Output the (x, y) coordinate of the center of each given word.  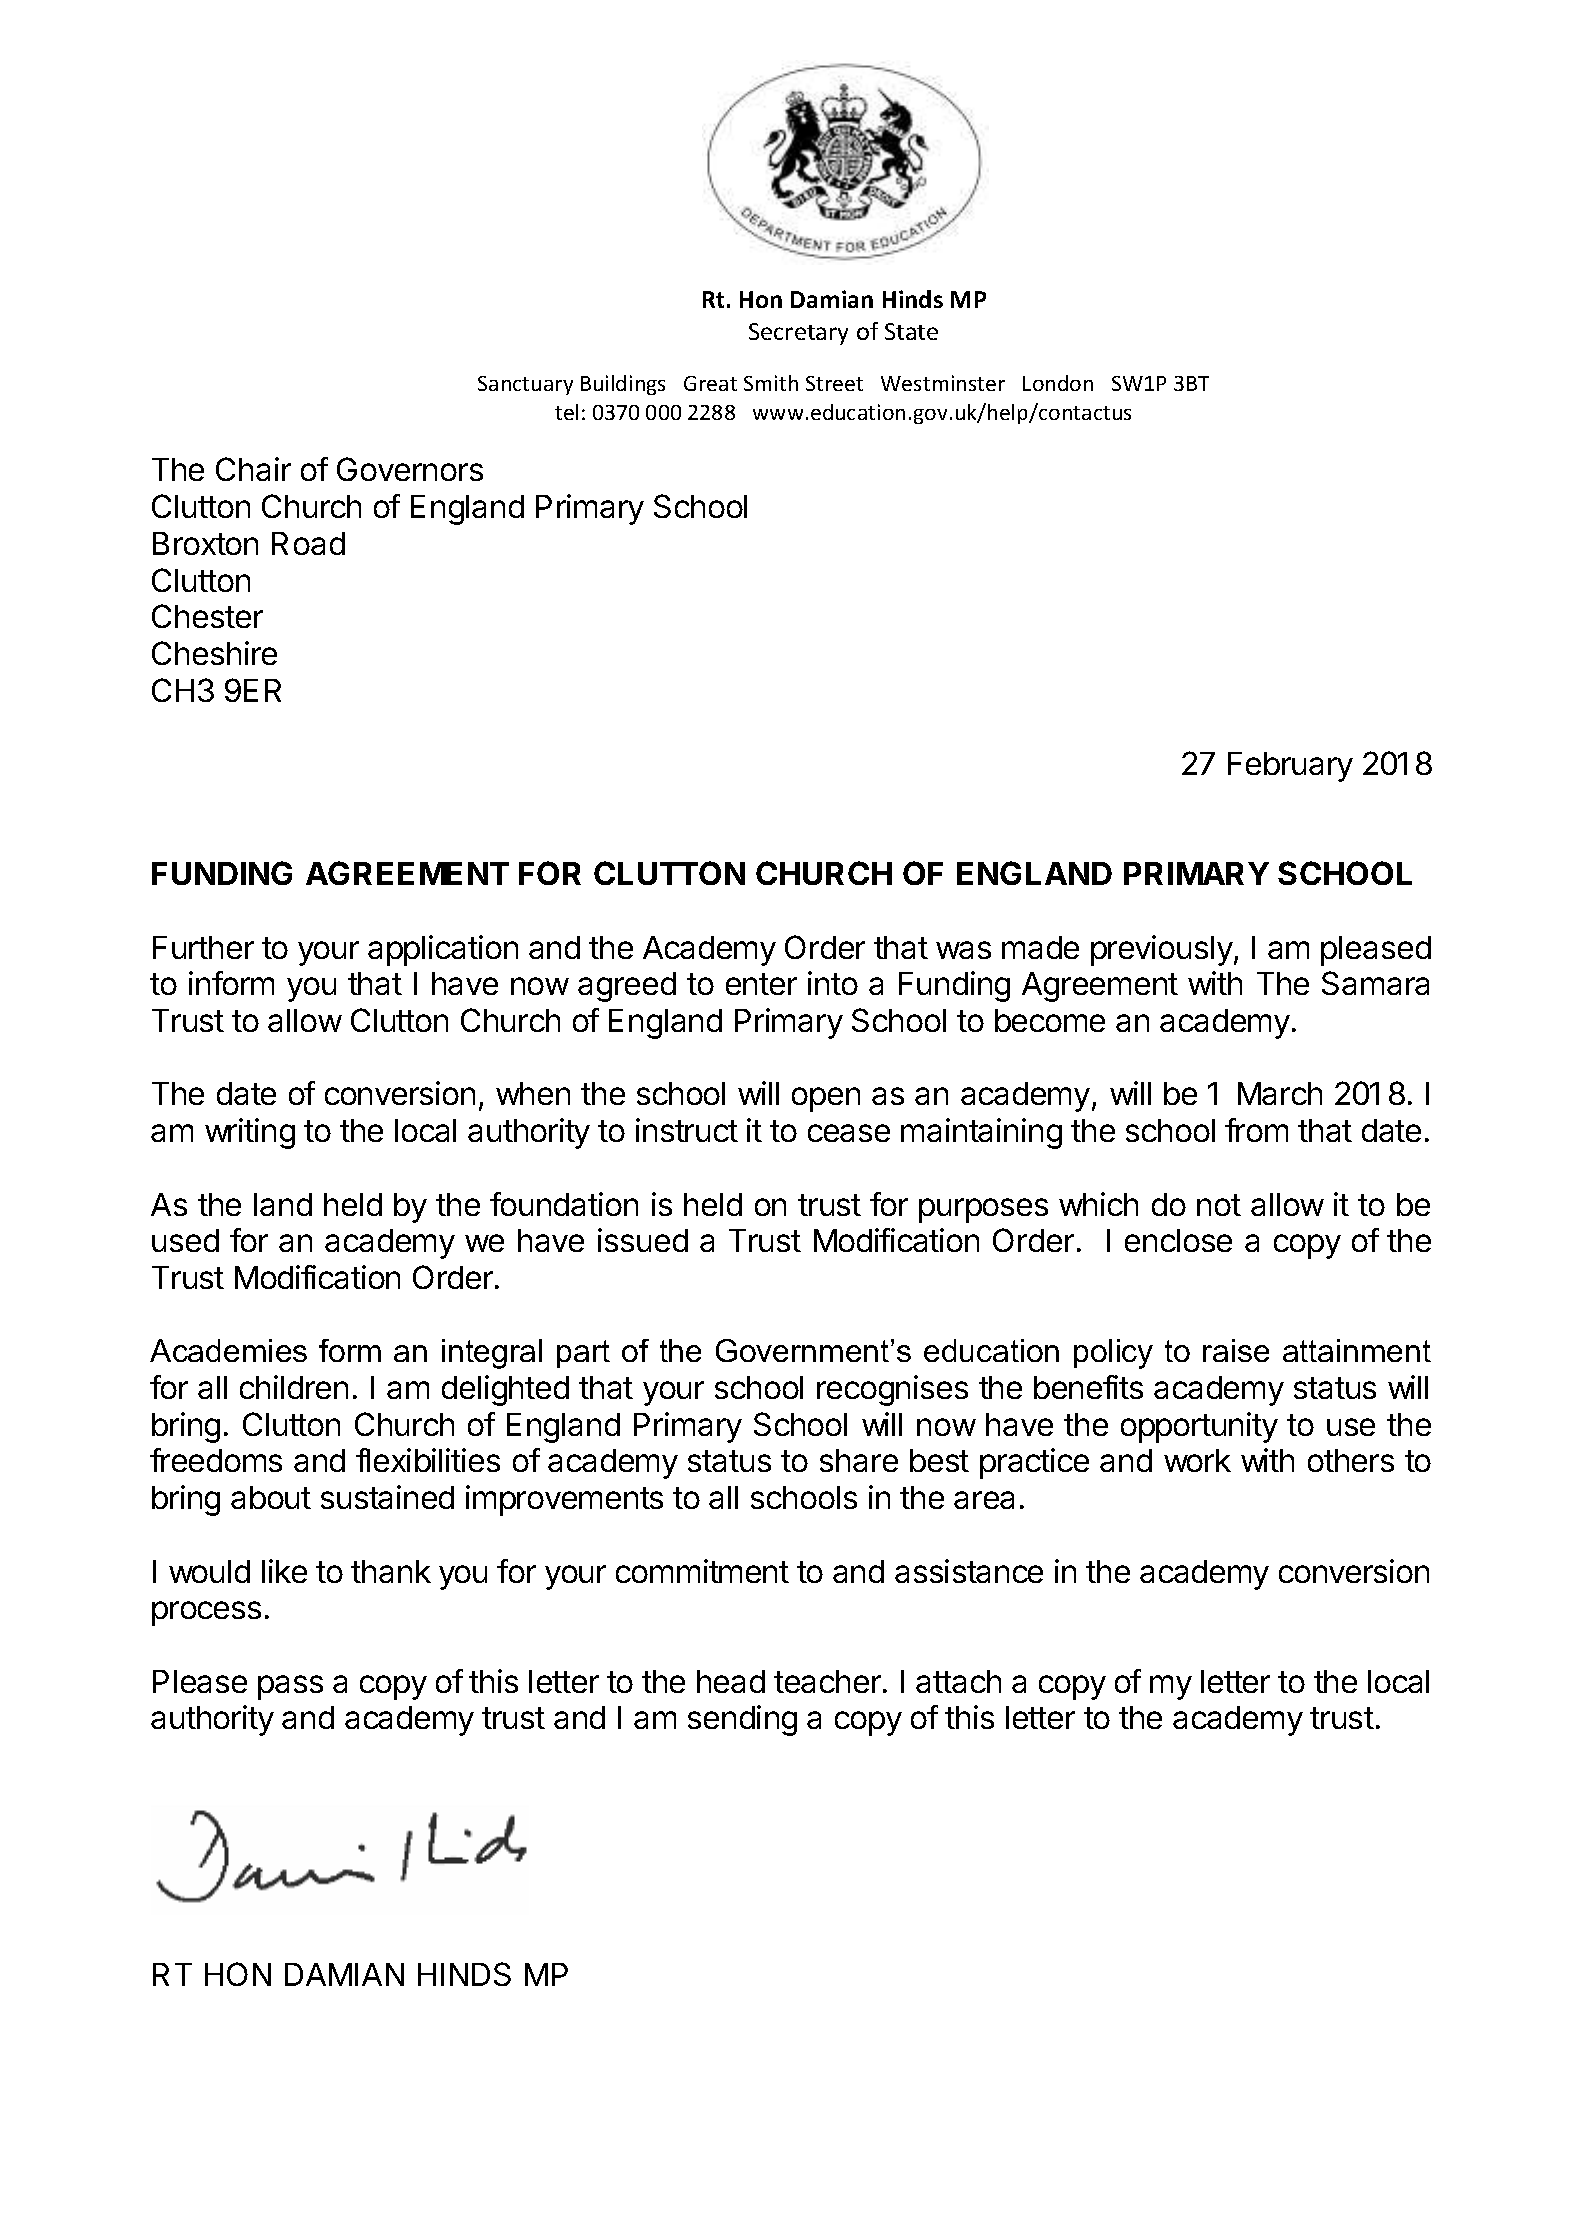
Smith (771, 383)
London (1058, 383)
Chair (253, 469)
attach (958, 1681)
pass (290, 1687)
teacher (827, 1681)
